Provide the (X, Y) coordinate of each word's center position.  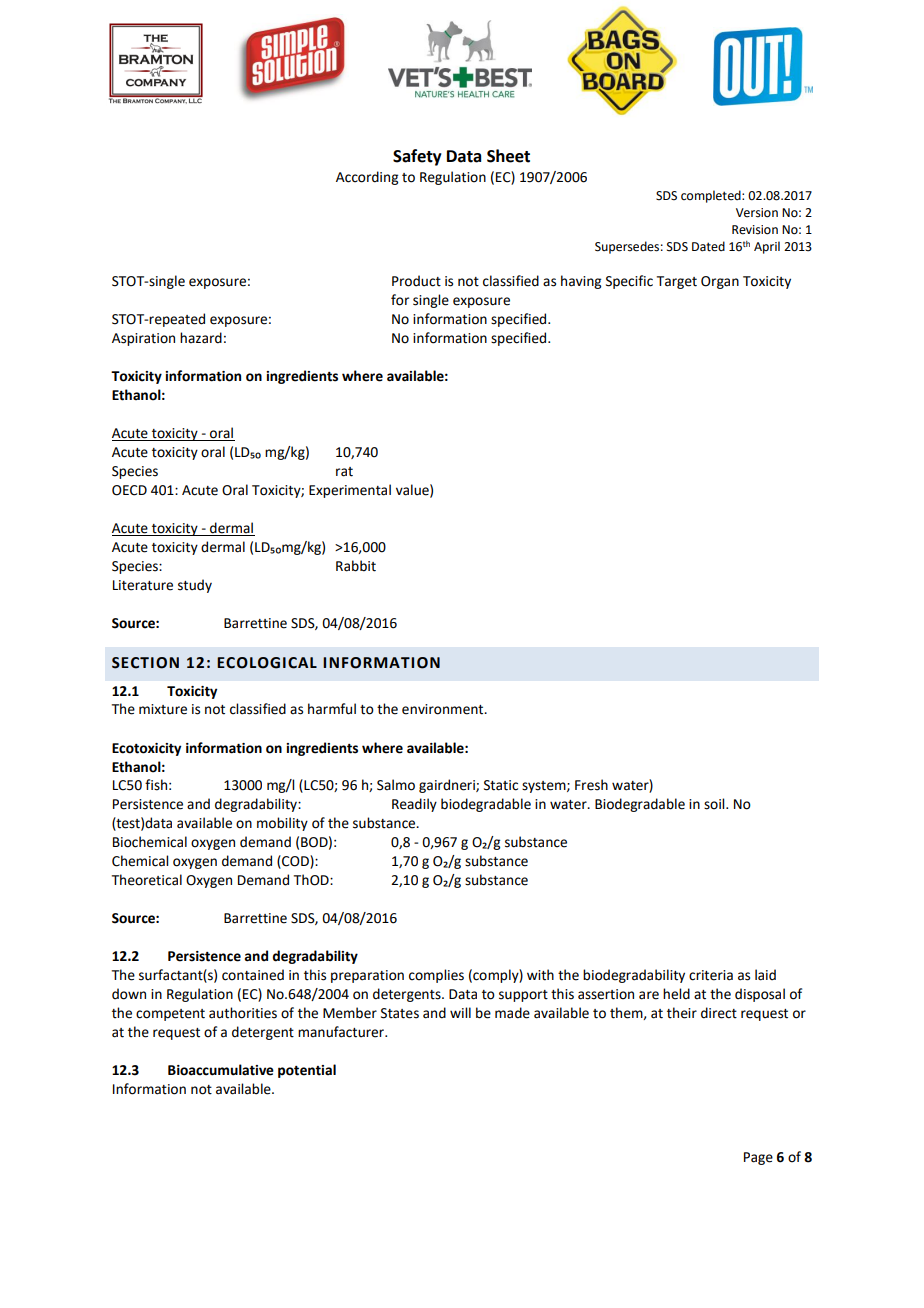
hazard (201, 338)
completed (712, 196)
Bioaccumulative (221, 1070)
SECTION (145, 663)
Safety (417, 157)
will (460, 1012)
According (367, 178)
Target (677, 282)
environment (444, 709)
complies (436, 976)
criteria (711, 975)
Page (758, 1158)
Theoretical (147, 880)
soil (715, 804)
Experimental (350, 491)
